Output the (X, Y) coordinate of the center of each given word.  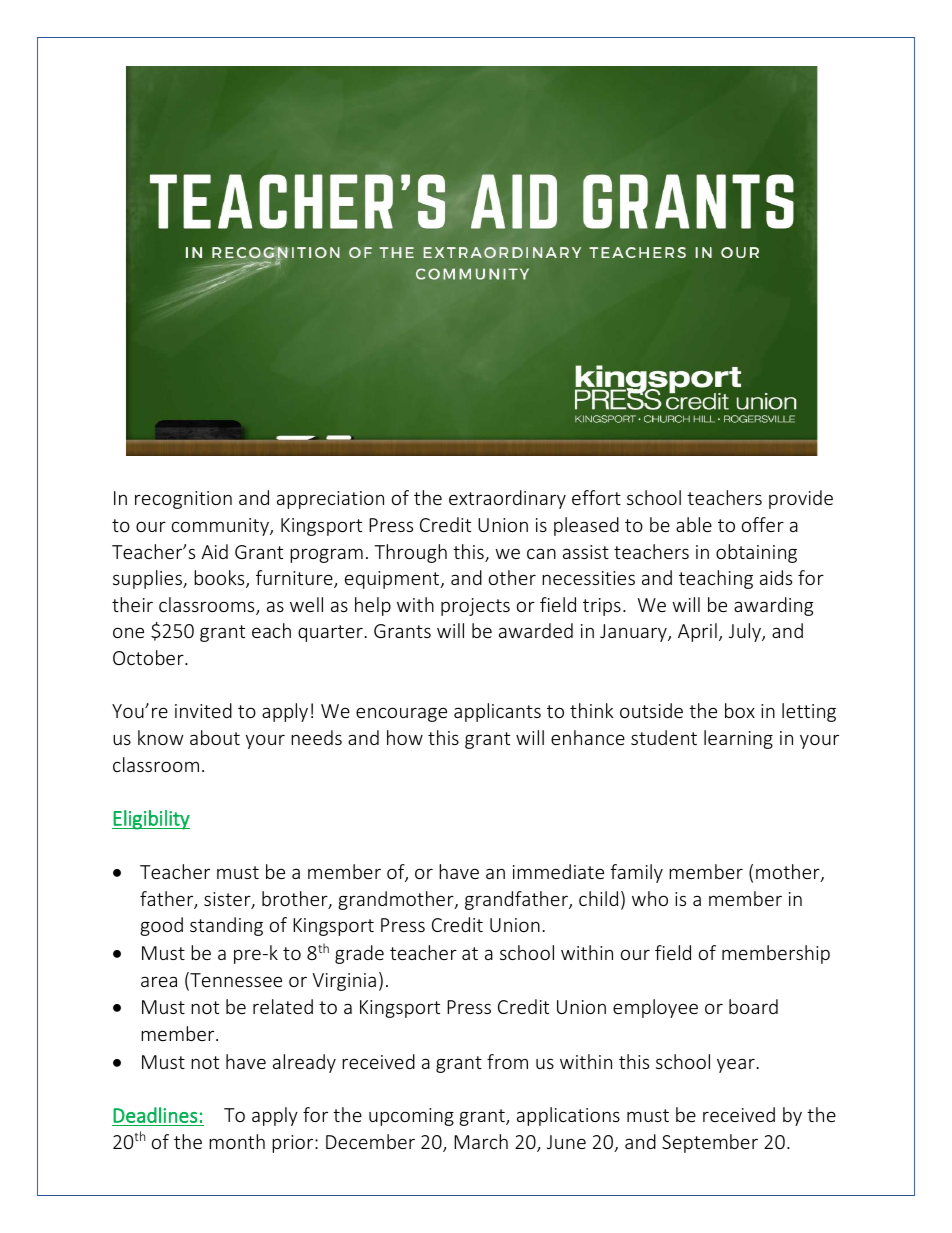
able (694, 524)
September (710, 1143)
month (237, 1141)
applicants (497, 712)
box (740, 710)
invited (203, 710)
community (221, 527)
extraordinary (507, 499)
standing (226, 926)
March (481, 1141)
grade (359, 954)
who (650, 898)
